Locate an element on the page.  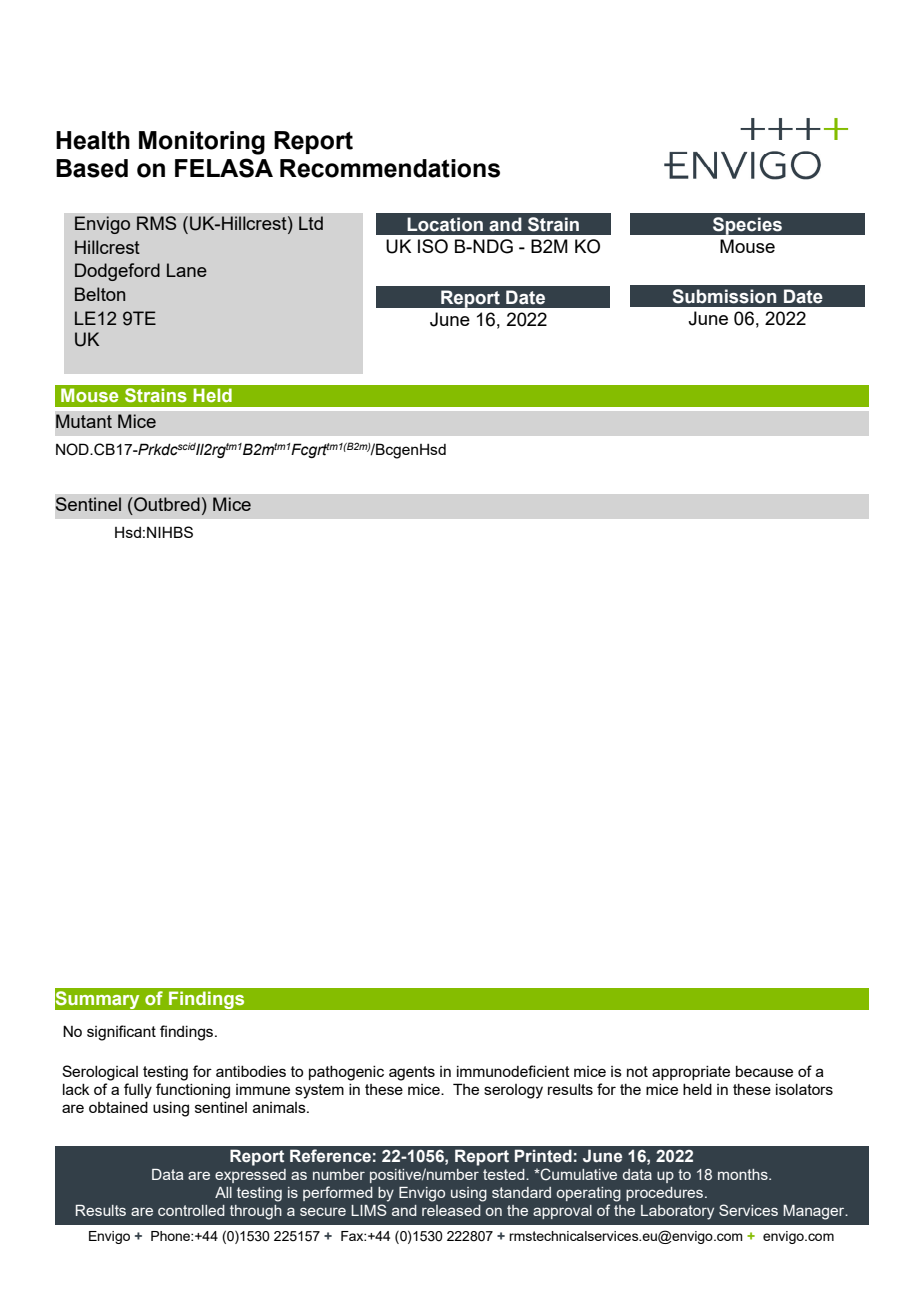
Mutant is located at coordinates (84, 421).
